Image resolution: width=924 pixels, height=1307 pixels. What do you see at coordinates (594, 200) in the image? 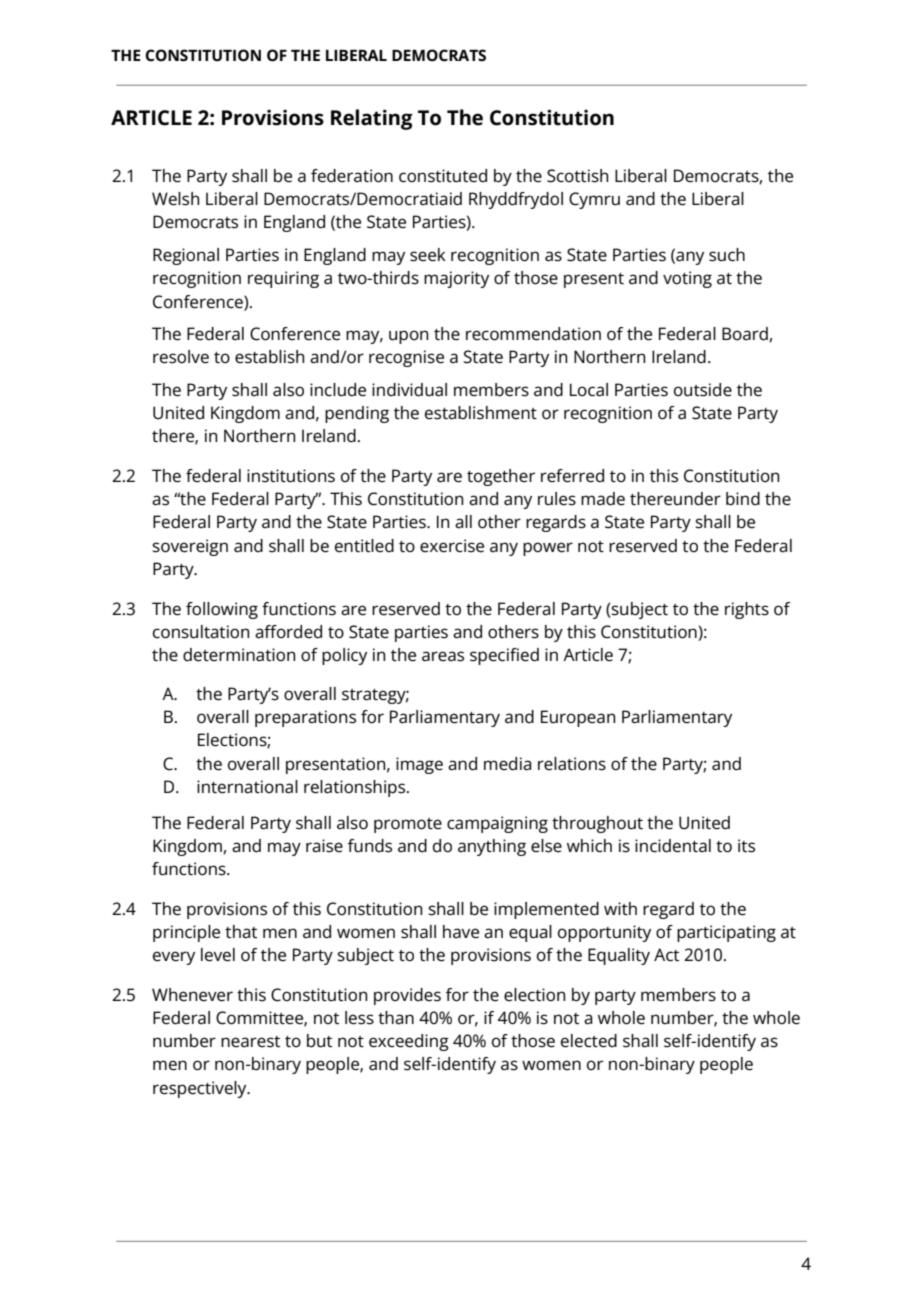
I see `Cymru` at bounding box center [594, 200].
